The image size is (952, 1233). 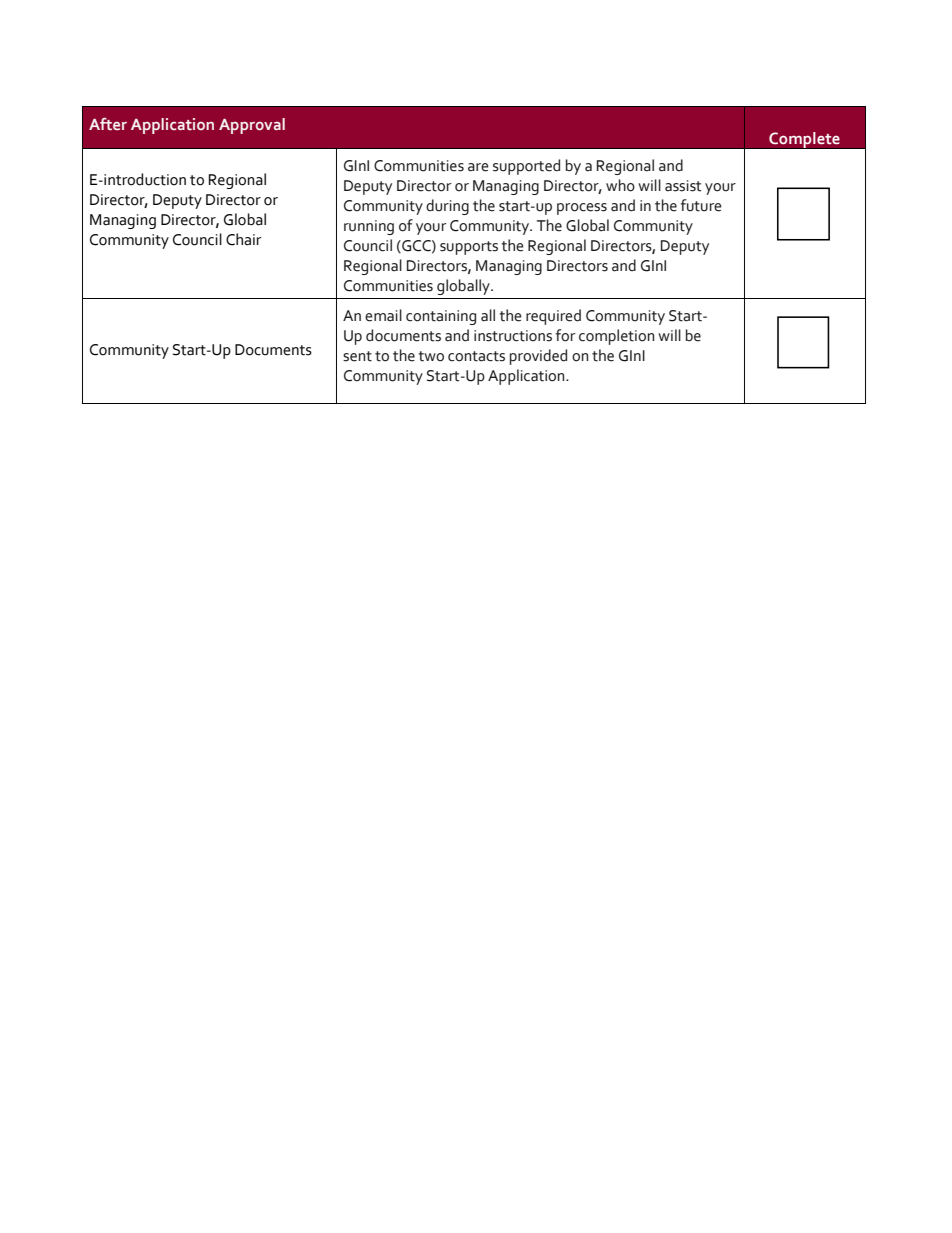 I want to click on completion, so click(x=616, y=337).
